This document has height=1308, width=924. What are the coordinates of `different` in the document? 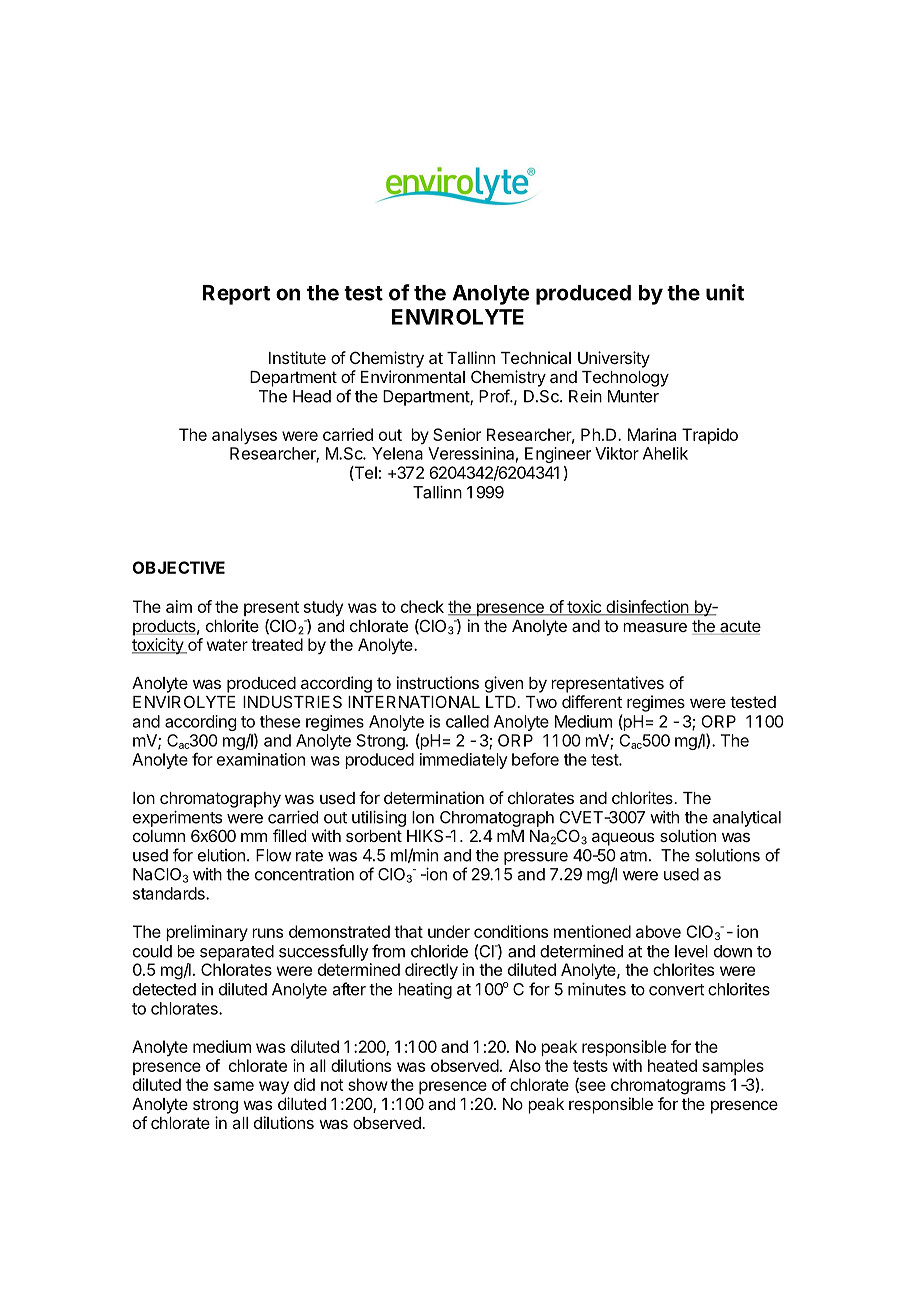 It's located at (592, 701).
